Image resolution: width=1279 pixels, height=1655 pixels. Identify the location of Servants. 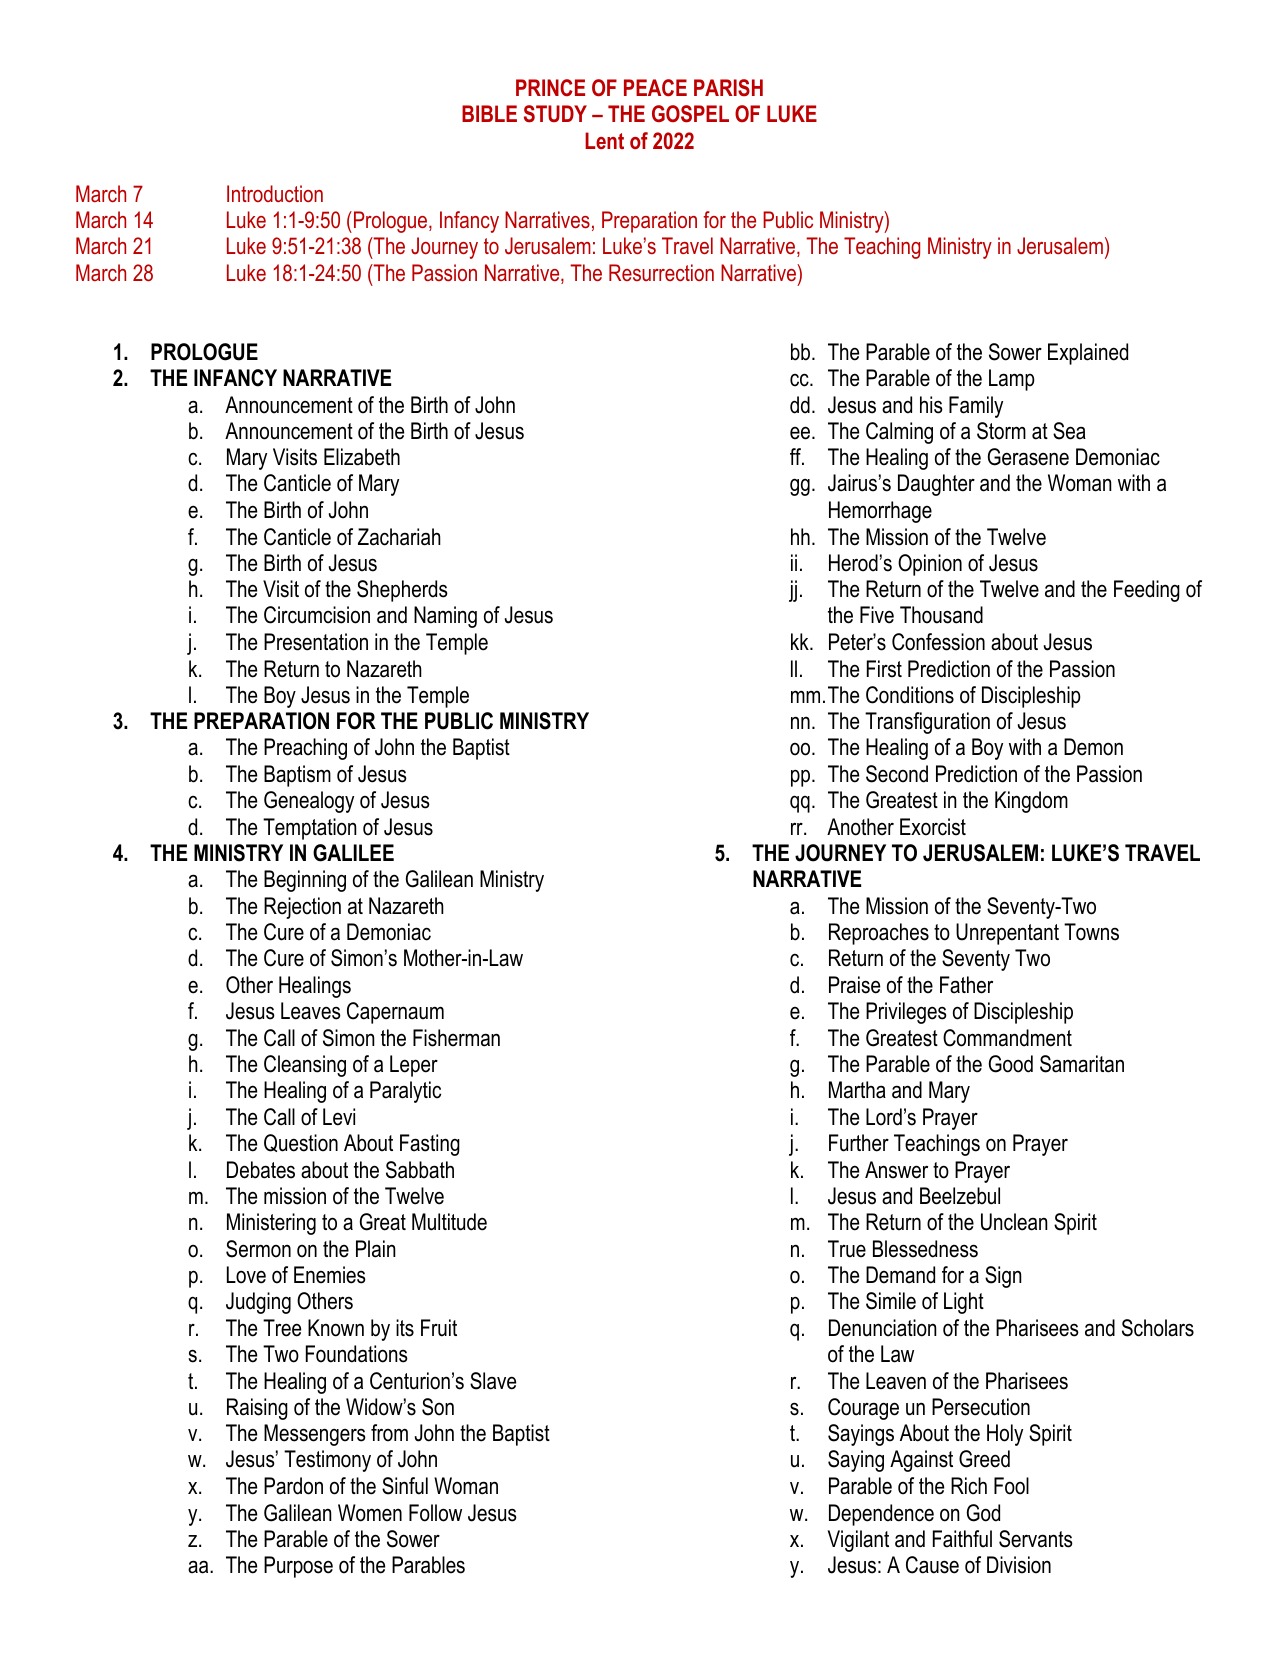
(1036, 1539).
